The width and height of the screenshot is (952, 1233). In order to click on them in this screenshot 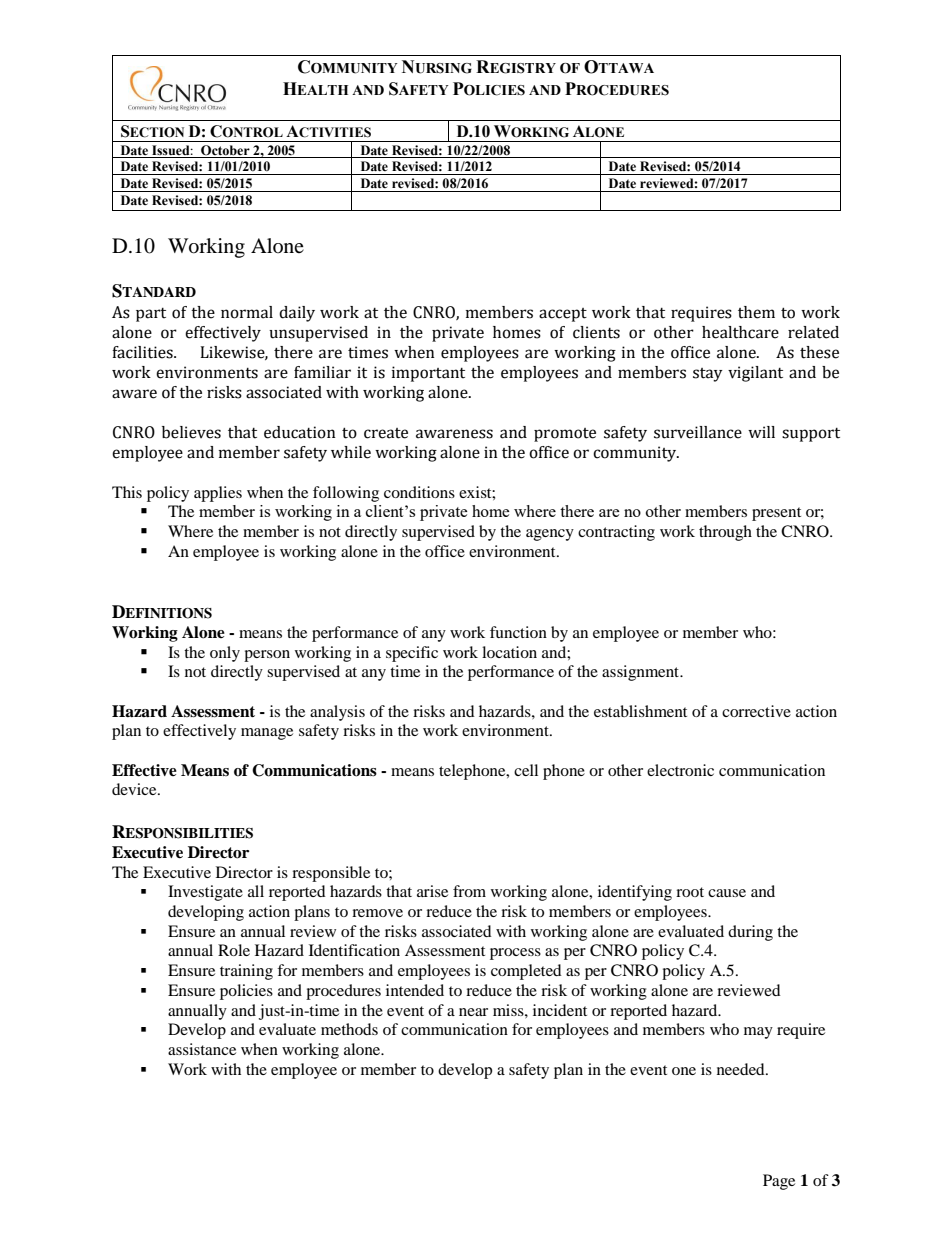, I will do `click(756, 312)`.
